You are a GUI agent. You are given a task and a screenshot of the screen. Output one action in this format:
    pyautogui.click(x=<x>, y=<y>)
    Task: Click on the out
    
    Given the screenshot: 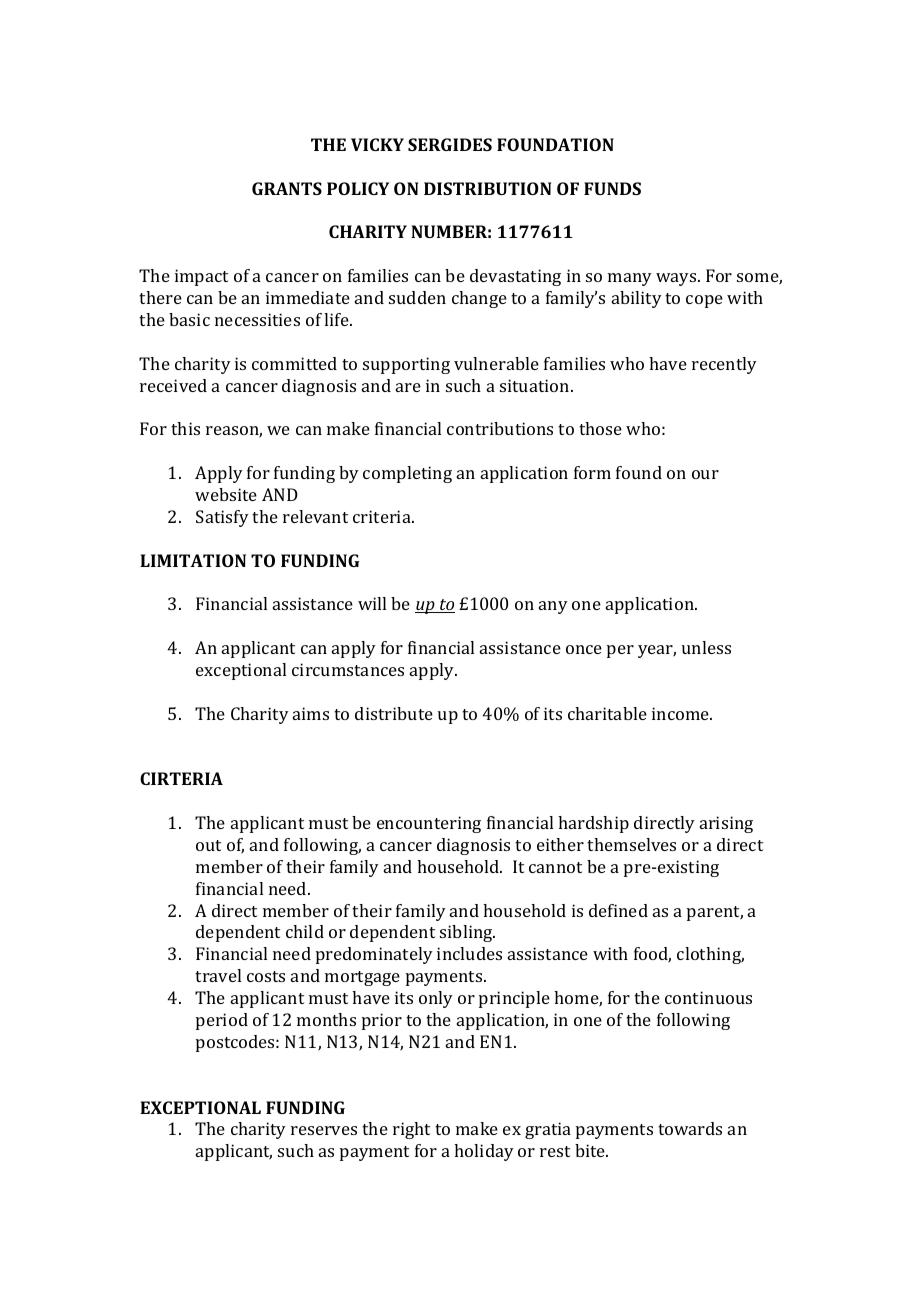 What is the action you would take?
    pyautogui.click(x=208, y=845)
